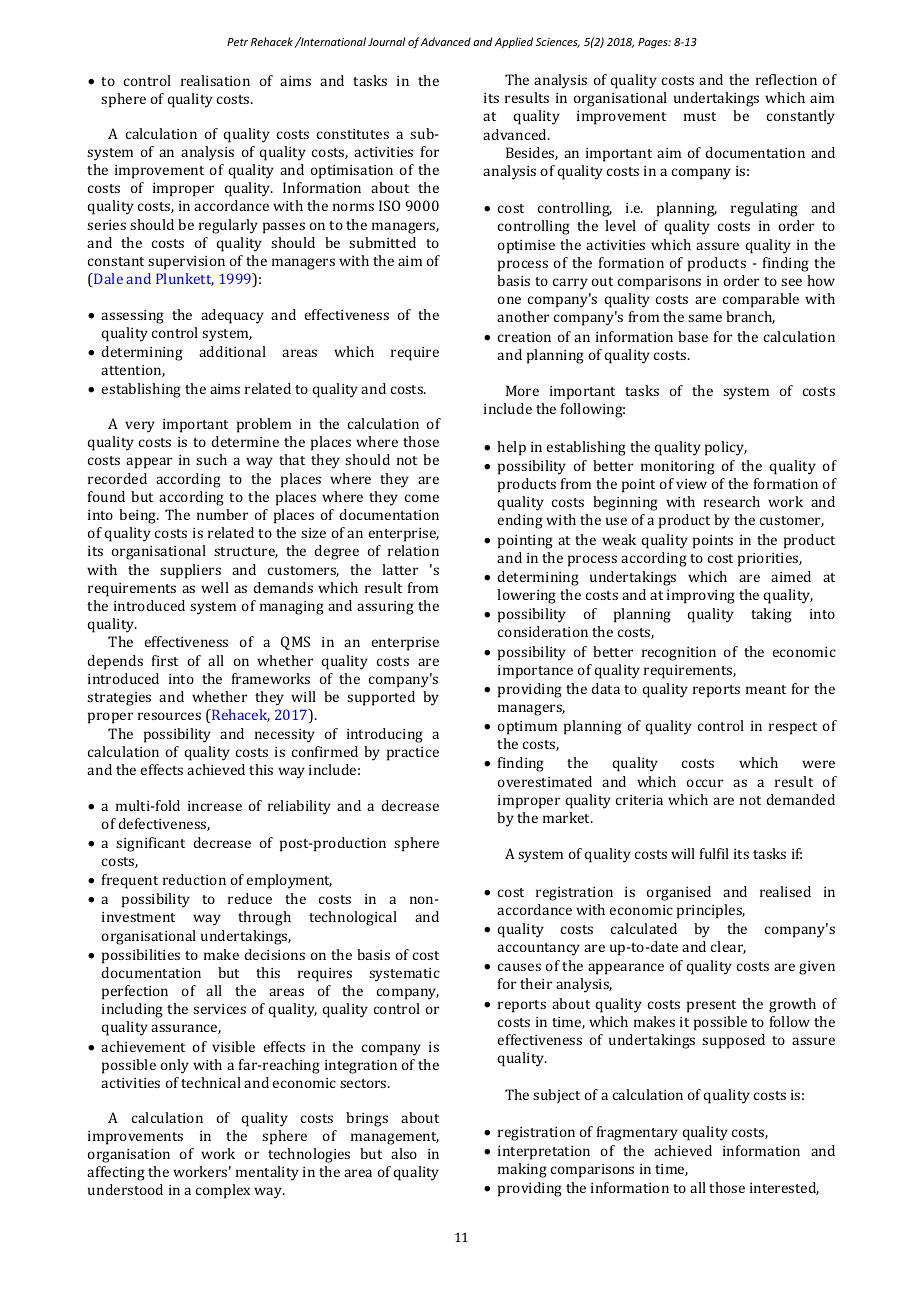 This screenshot has width=924, height=1308. Describe the element at coordinates (526, 596) in the screenshot. I see `lowering` at that location.
